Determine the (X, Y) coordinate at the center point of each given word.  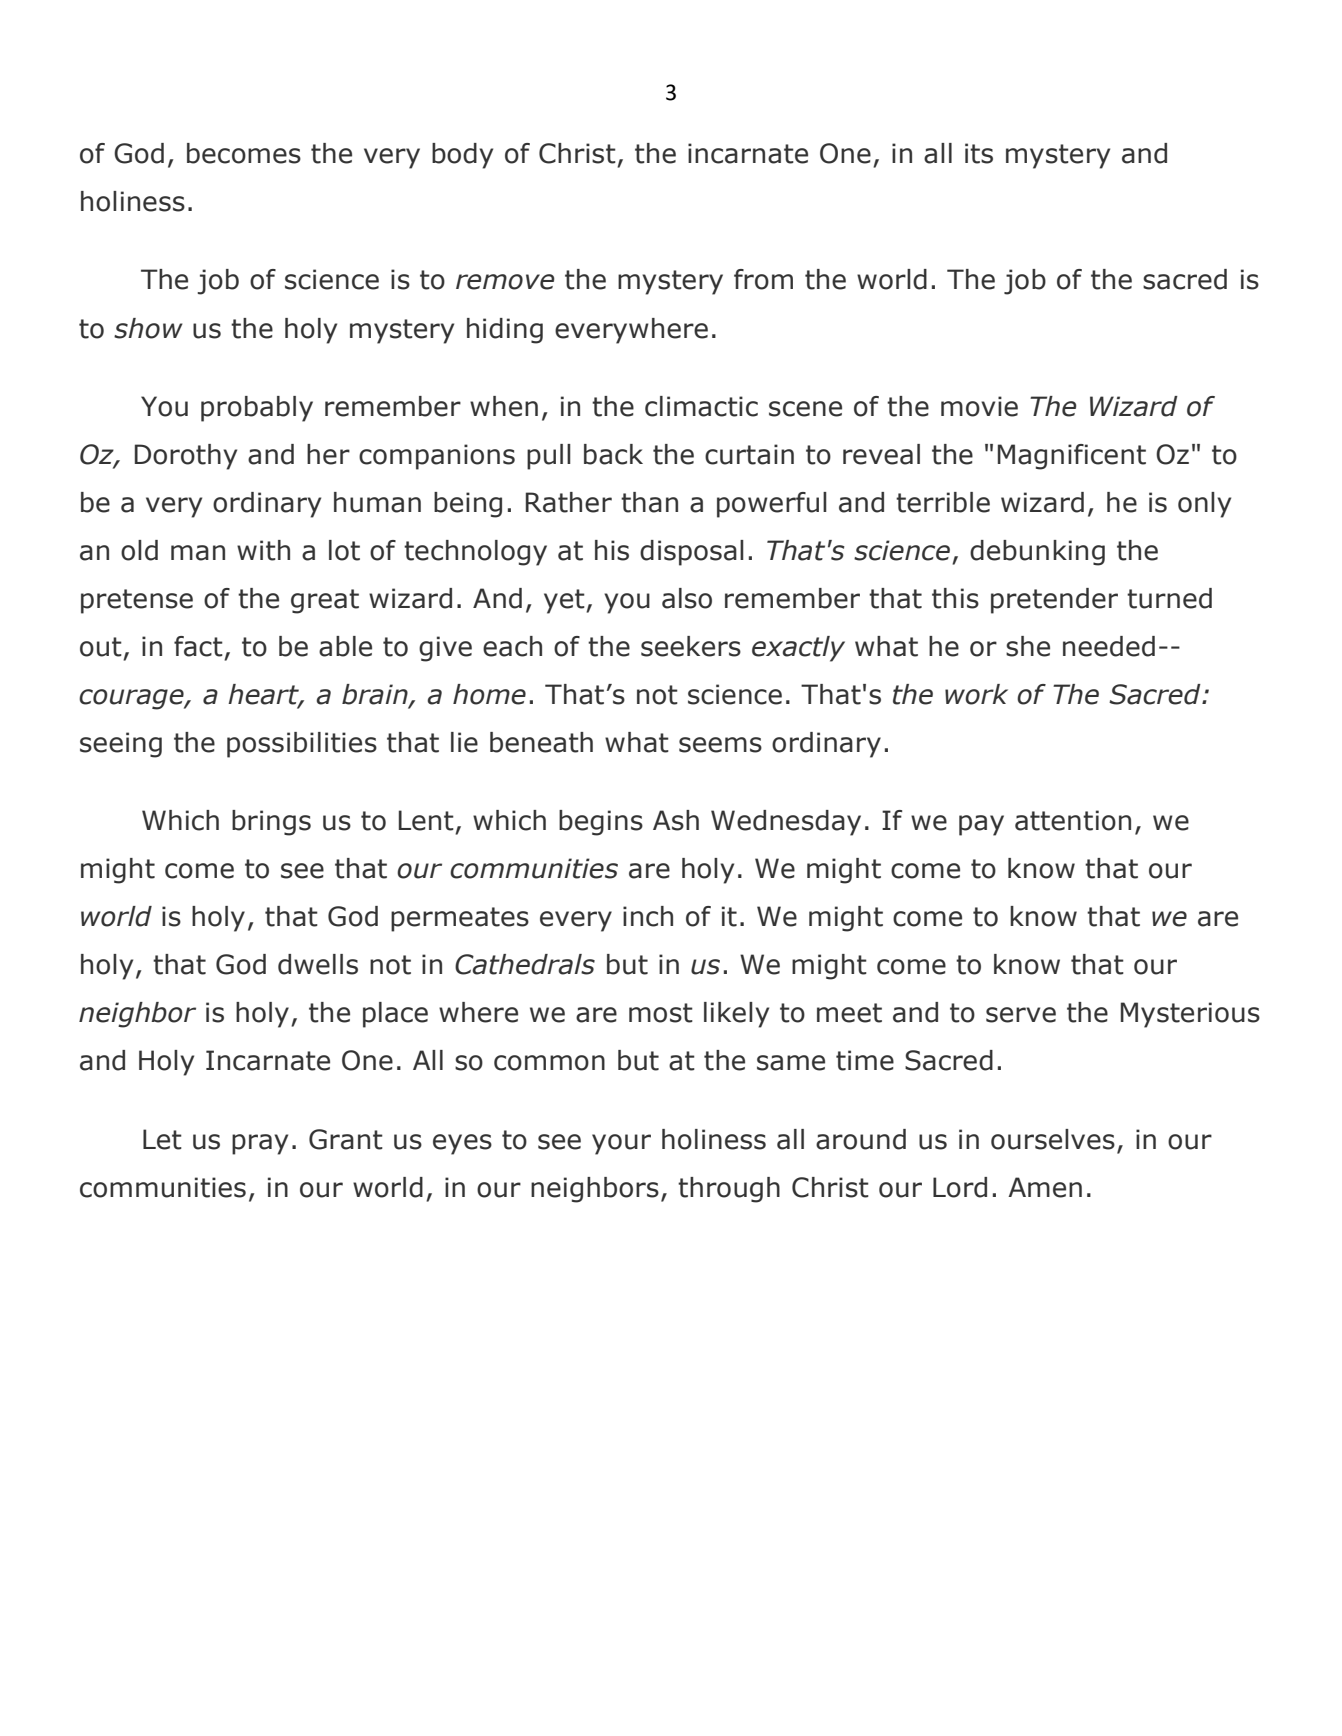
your (621, 1144)
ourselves (1053, 1139)
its (979, 153)
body (462, 156)
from (763, 279)
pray (260, 1144)
